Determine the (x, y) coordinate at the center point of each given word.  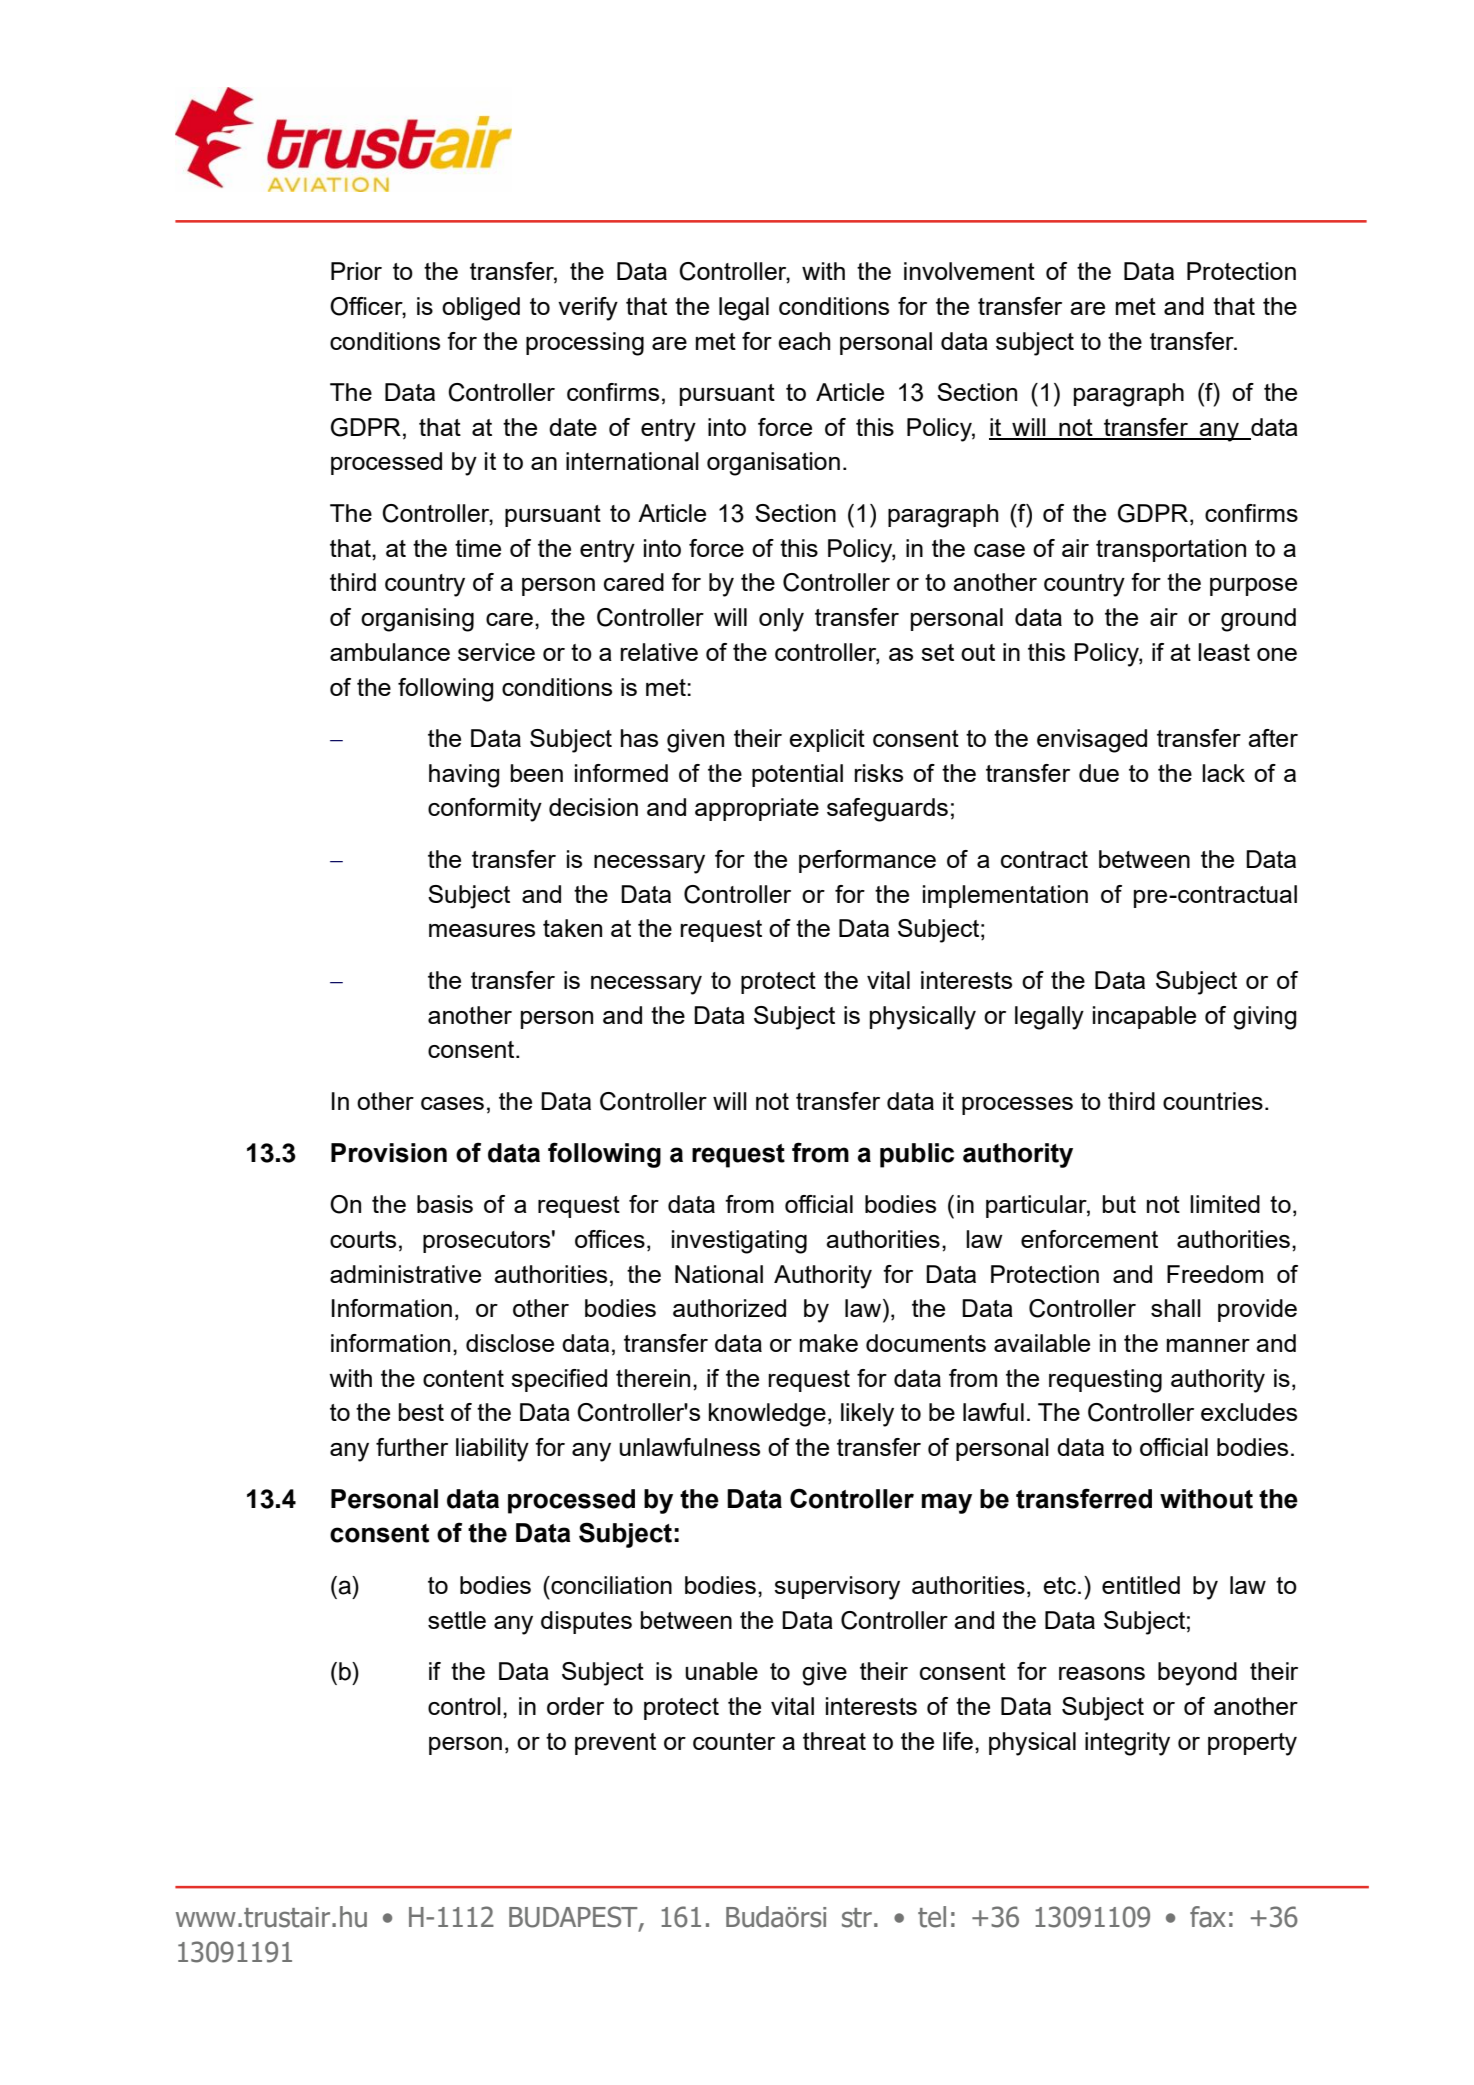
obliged (481, 309)
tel (932, 1917)
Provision (389, 1153)
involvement (969, 271)
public (917, 1155)
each (804, 341)
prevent (615, 1744)
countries (1213, 1101)
